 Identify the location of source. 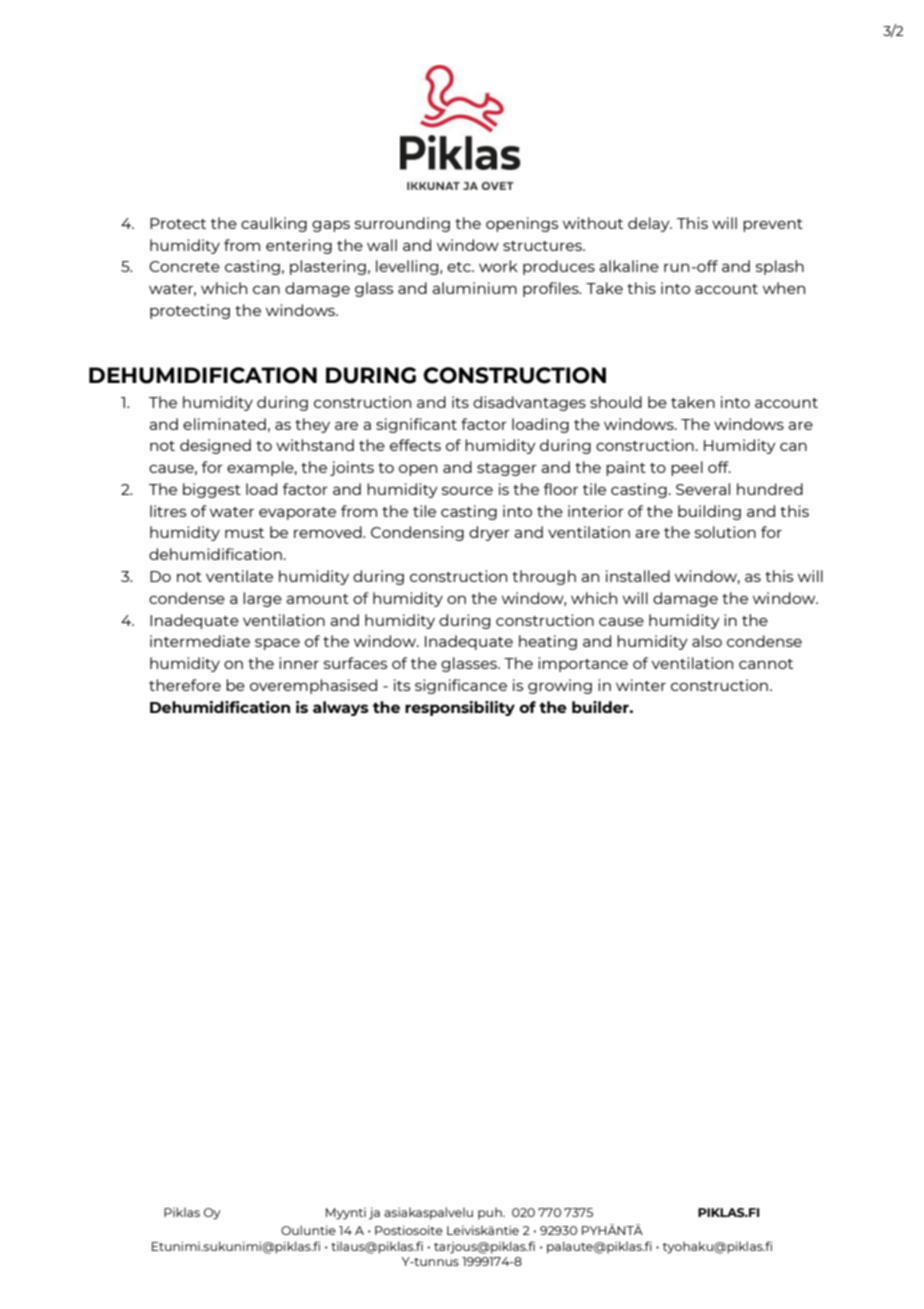
(467, 490).
